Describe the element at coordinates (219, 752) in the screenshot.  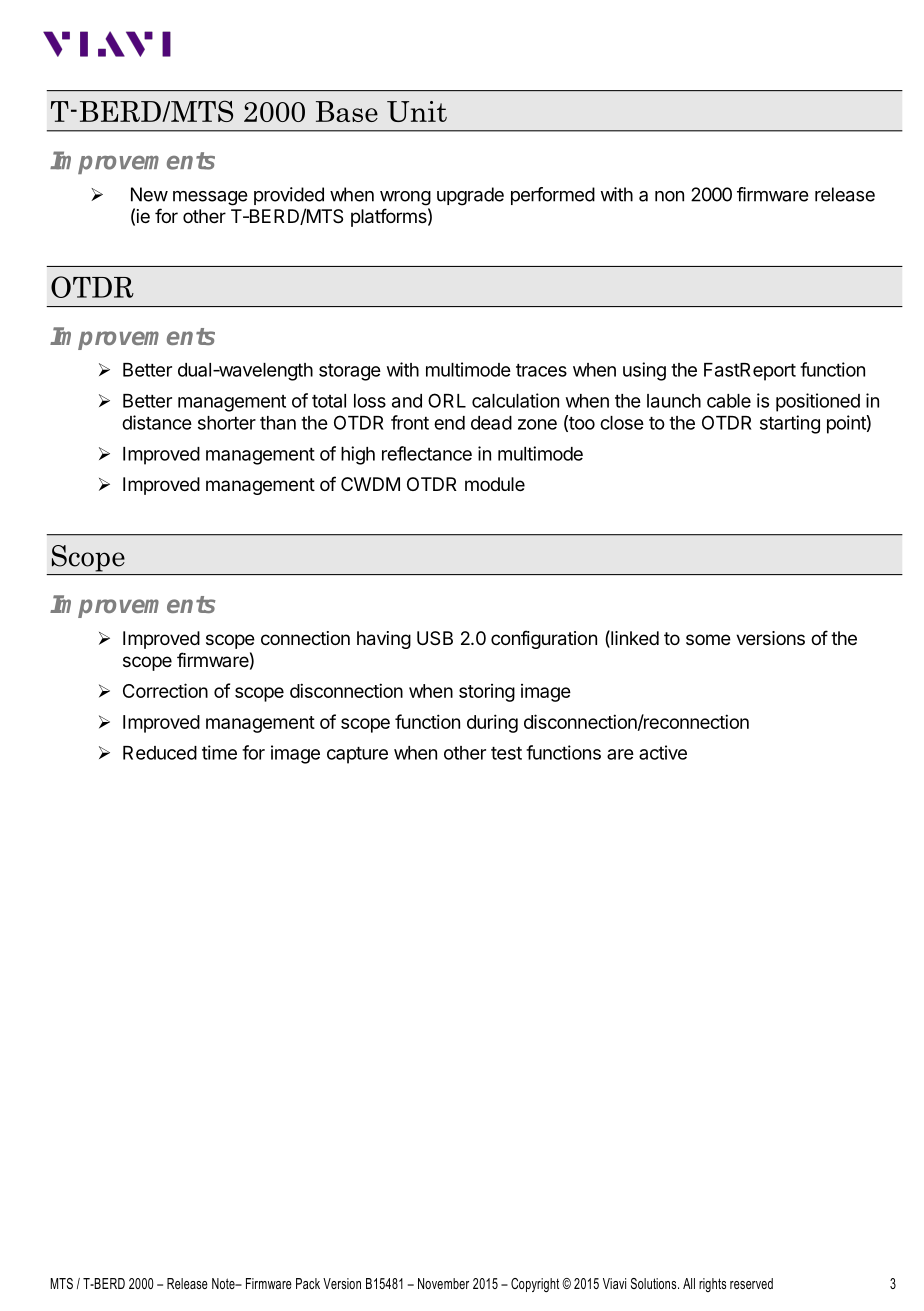
I see `time` at that location.
